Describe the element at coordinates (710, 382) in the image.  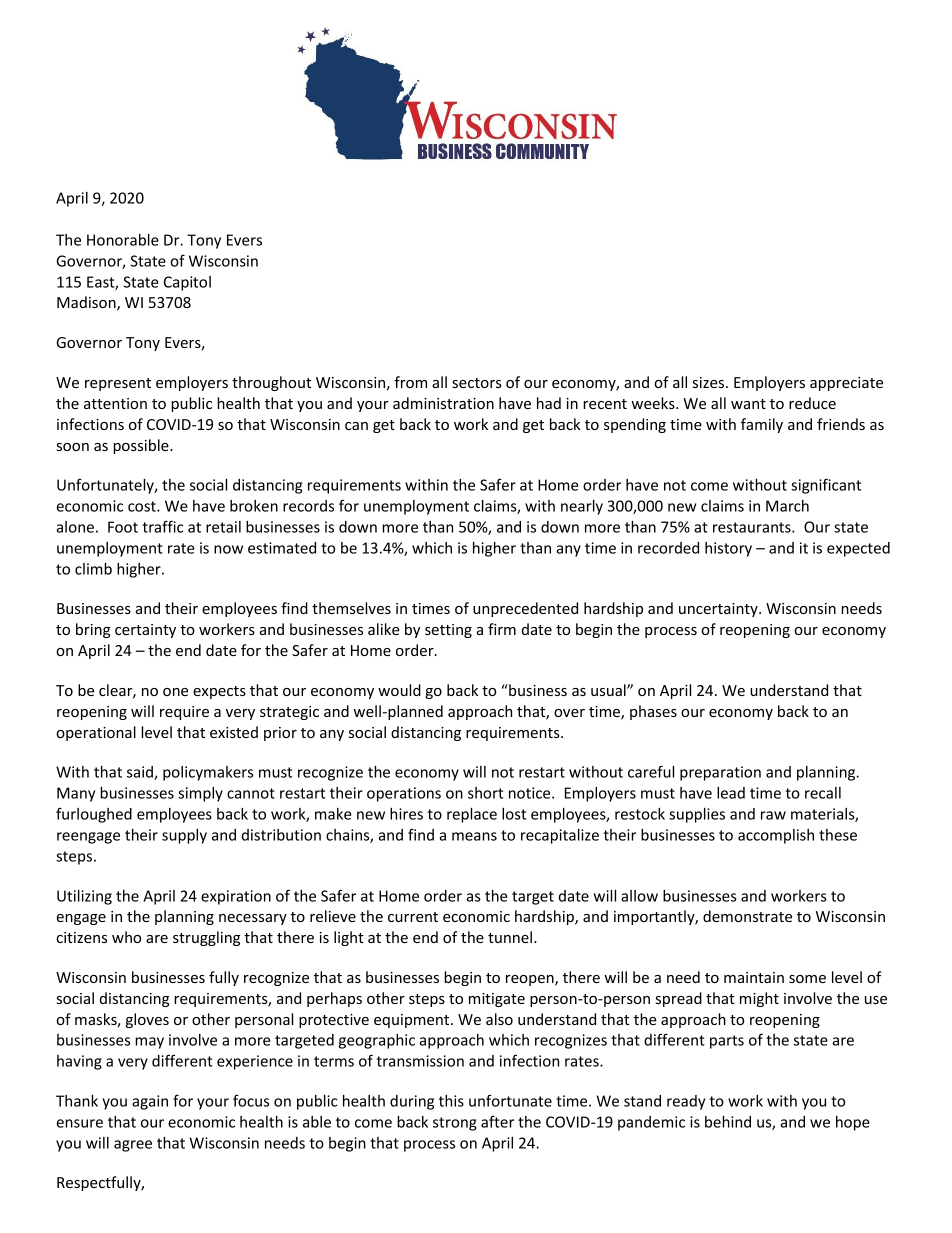
I see `sizes` at that location.
